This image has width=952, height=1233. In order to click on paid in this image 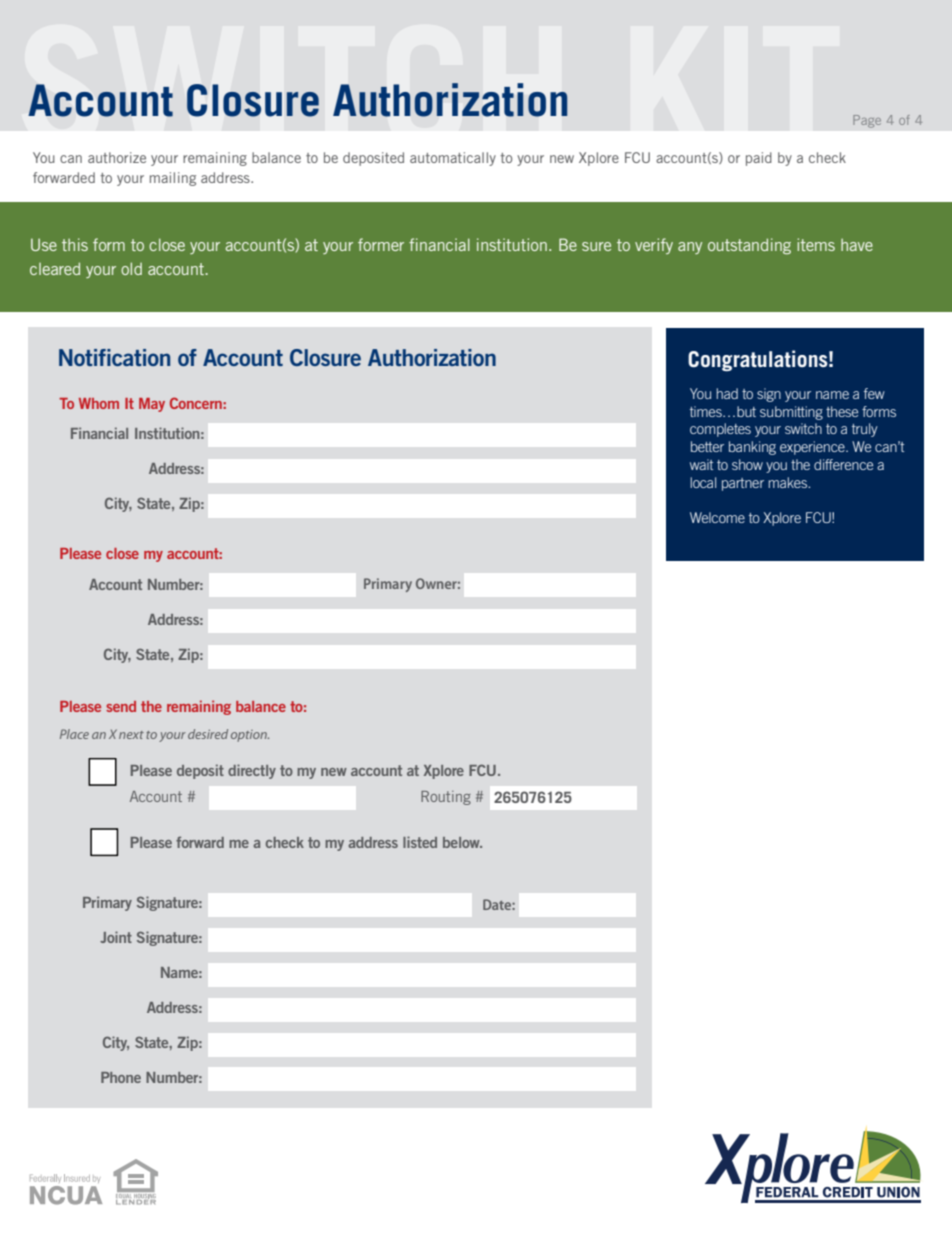, I will do `click(759, 159)`.
